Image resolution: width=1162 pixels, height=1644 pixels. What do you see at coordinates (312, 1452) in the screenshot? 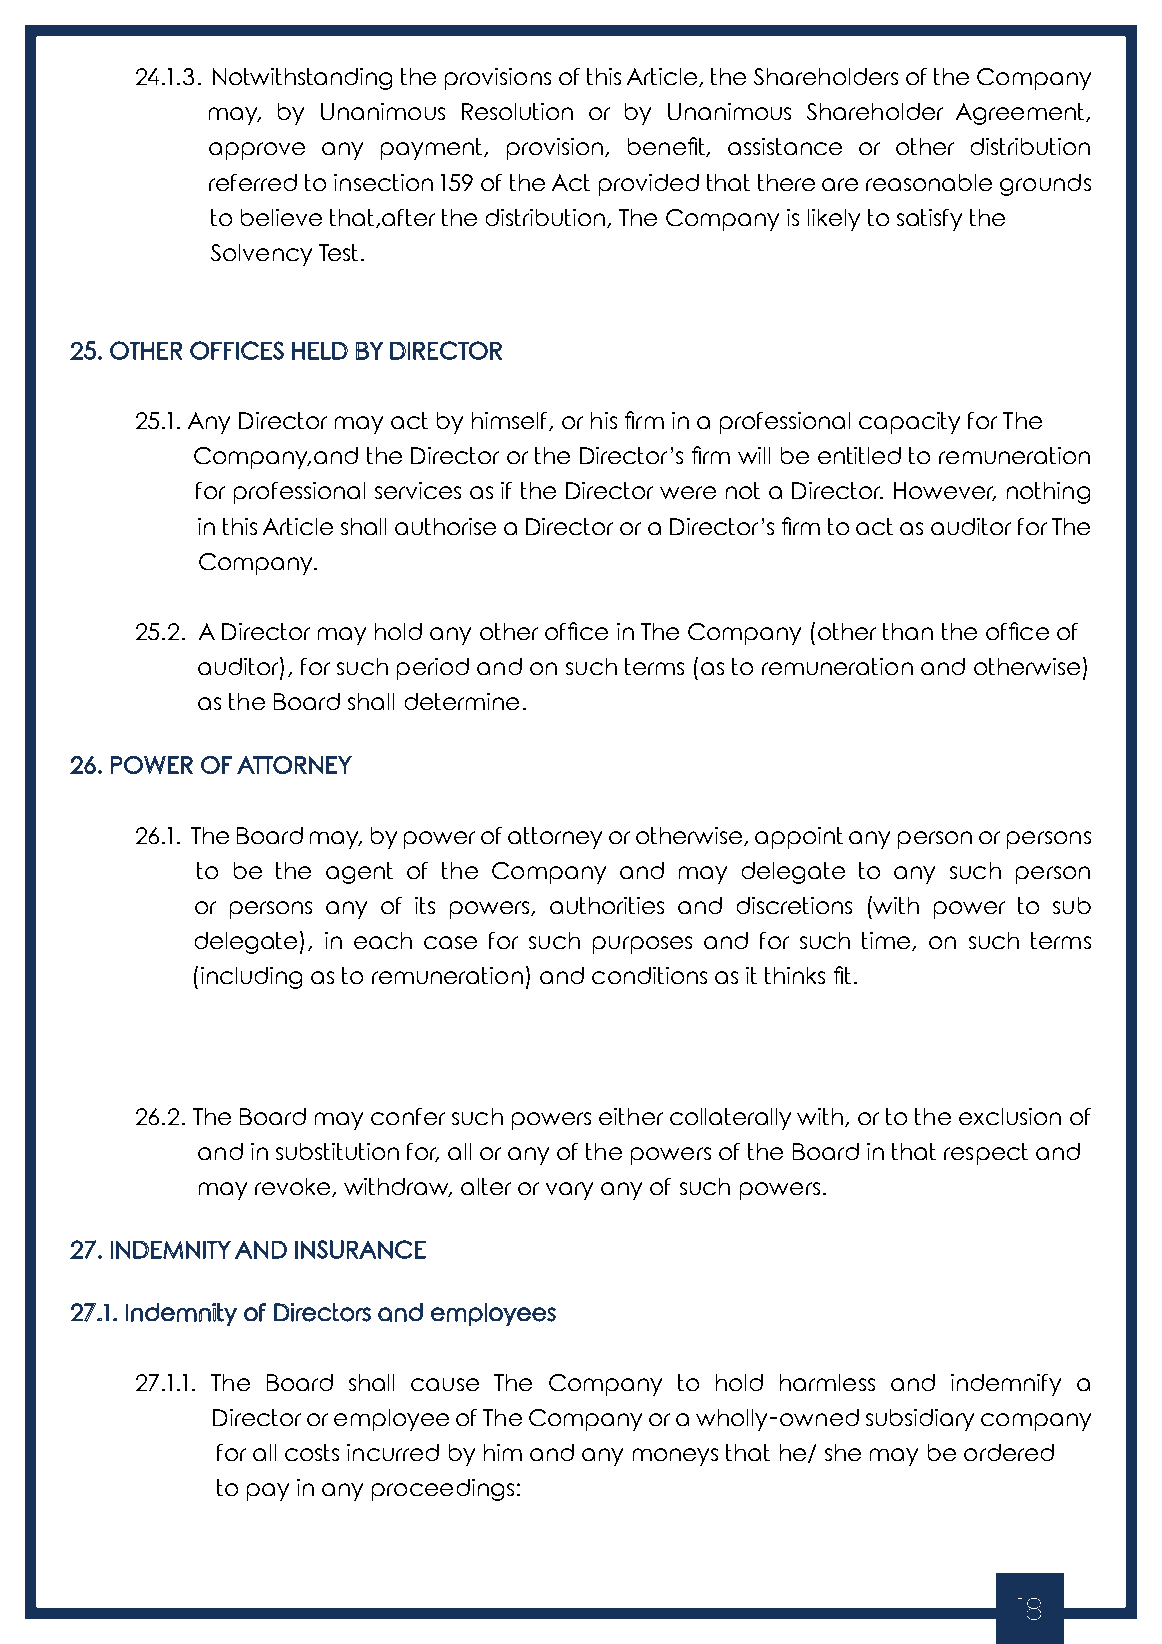
I see `costs` at bounding box center [312, 1452].
